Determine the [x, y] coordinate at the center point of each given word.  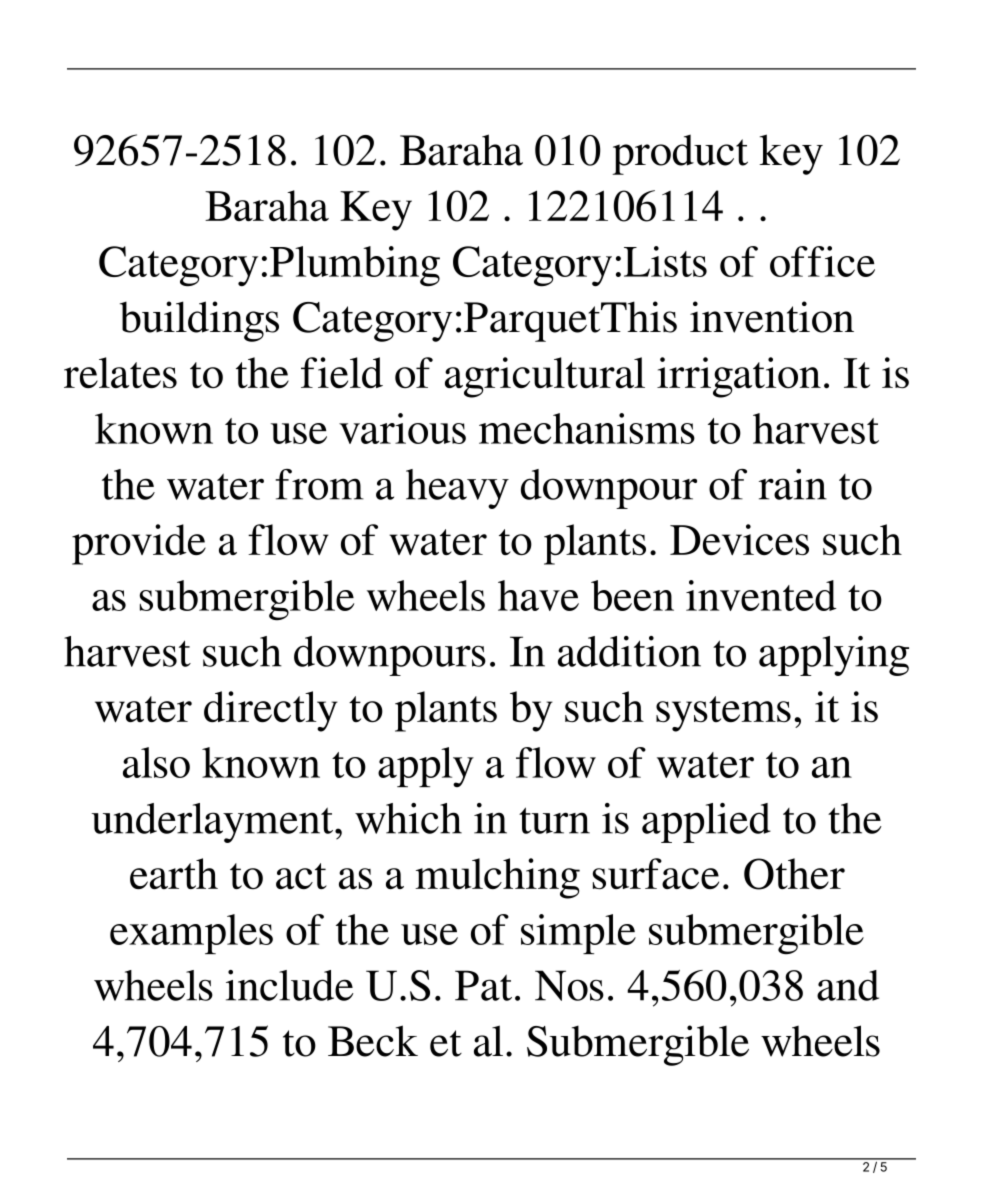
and [848, 985]
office [822, 261]
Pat [483, 985]
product [680, 154]
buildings [199, 321]
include [290, 985]
